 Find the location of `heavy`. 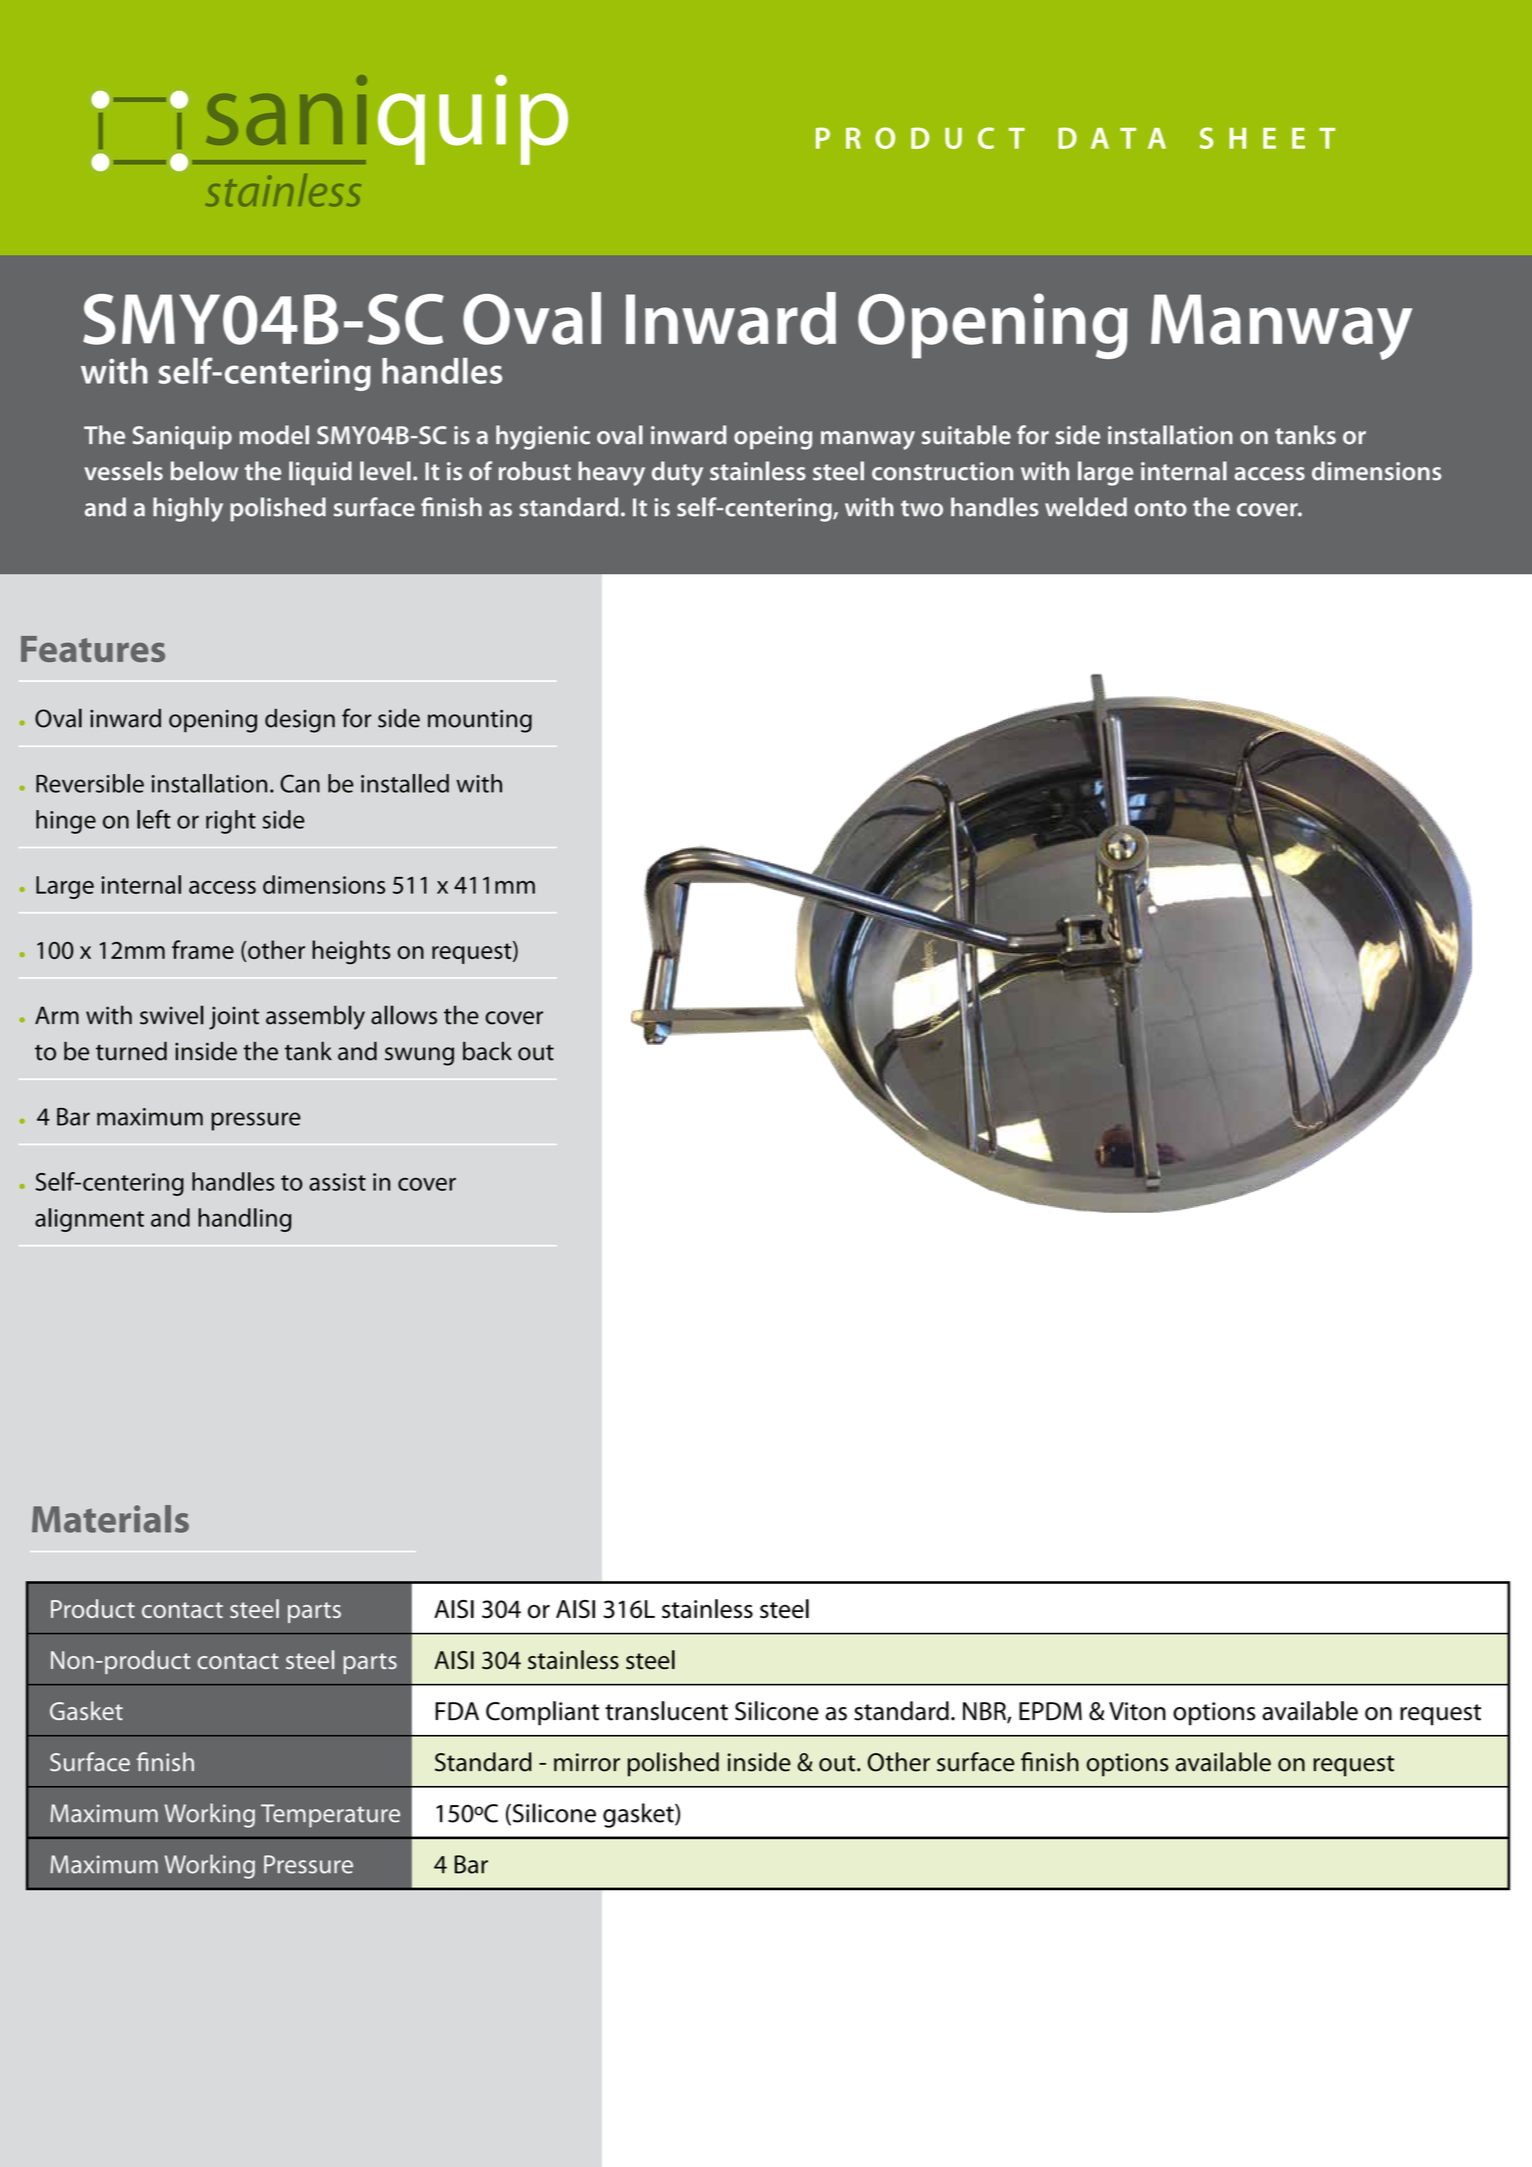

heavy is located at coordinates (611, 473).
